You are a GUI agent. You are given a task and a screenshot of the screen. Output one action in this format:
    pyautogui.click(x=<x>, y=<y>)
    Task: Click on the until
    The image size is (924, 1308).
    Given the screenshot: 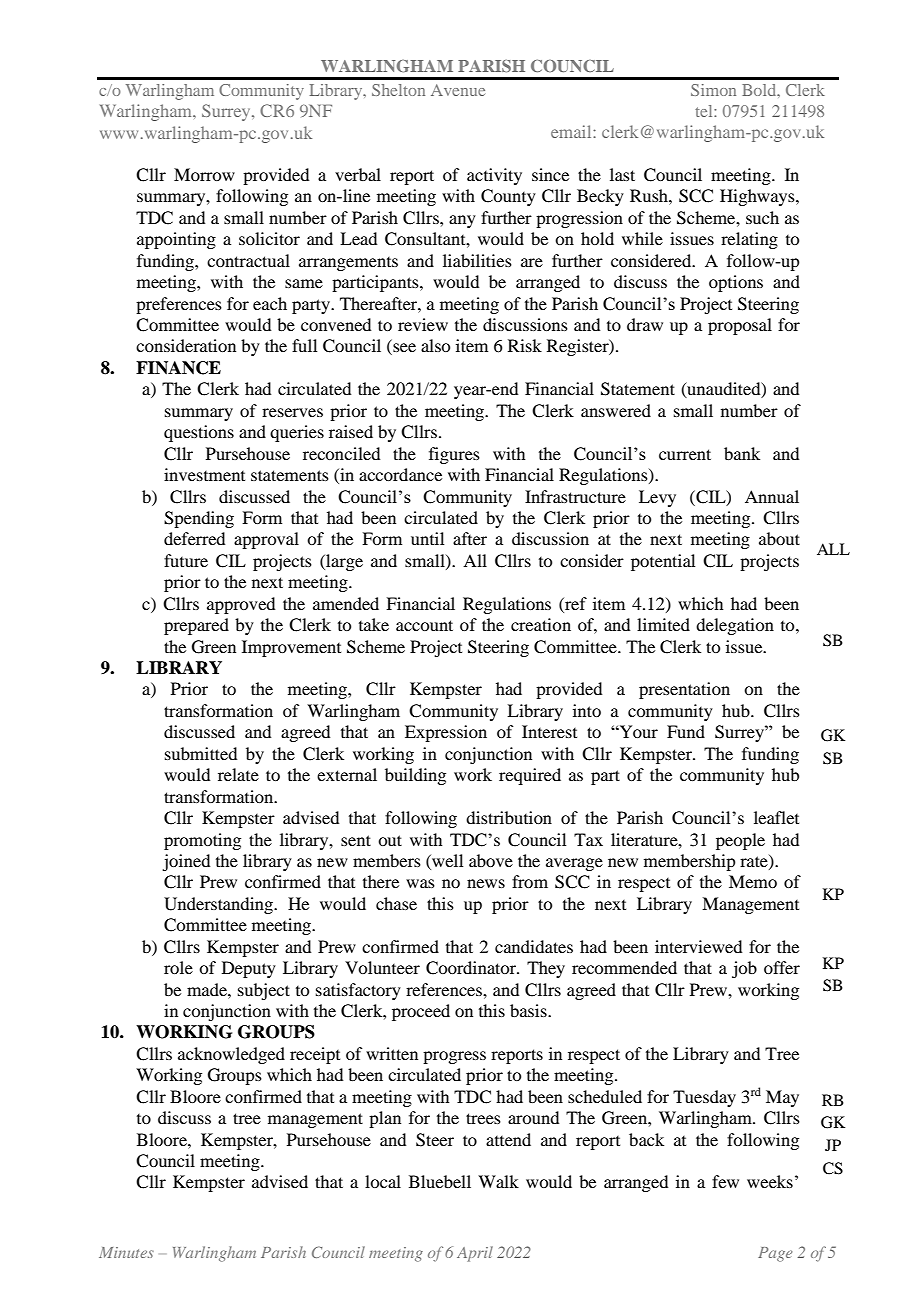 What is the action you would take?
    pyautogui.click(x=427, y=538)
